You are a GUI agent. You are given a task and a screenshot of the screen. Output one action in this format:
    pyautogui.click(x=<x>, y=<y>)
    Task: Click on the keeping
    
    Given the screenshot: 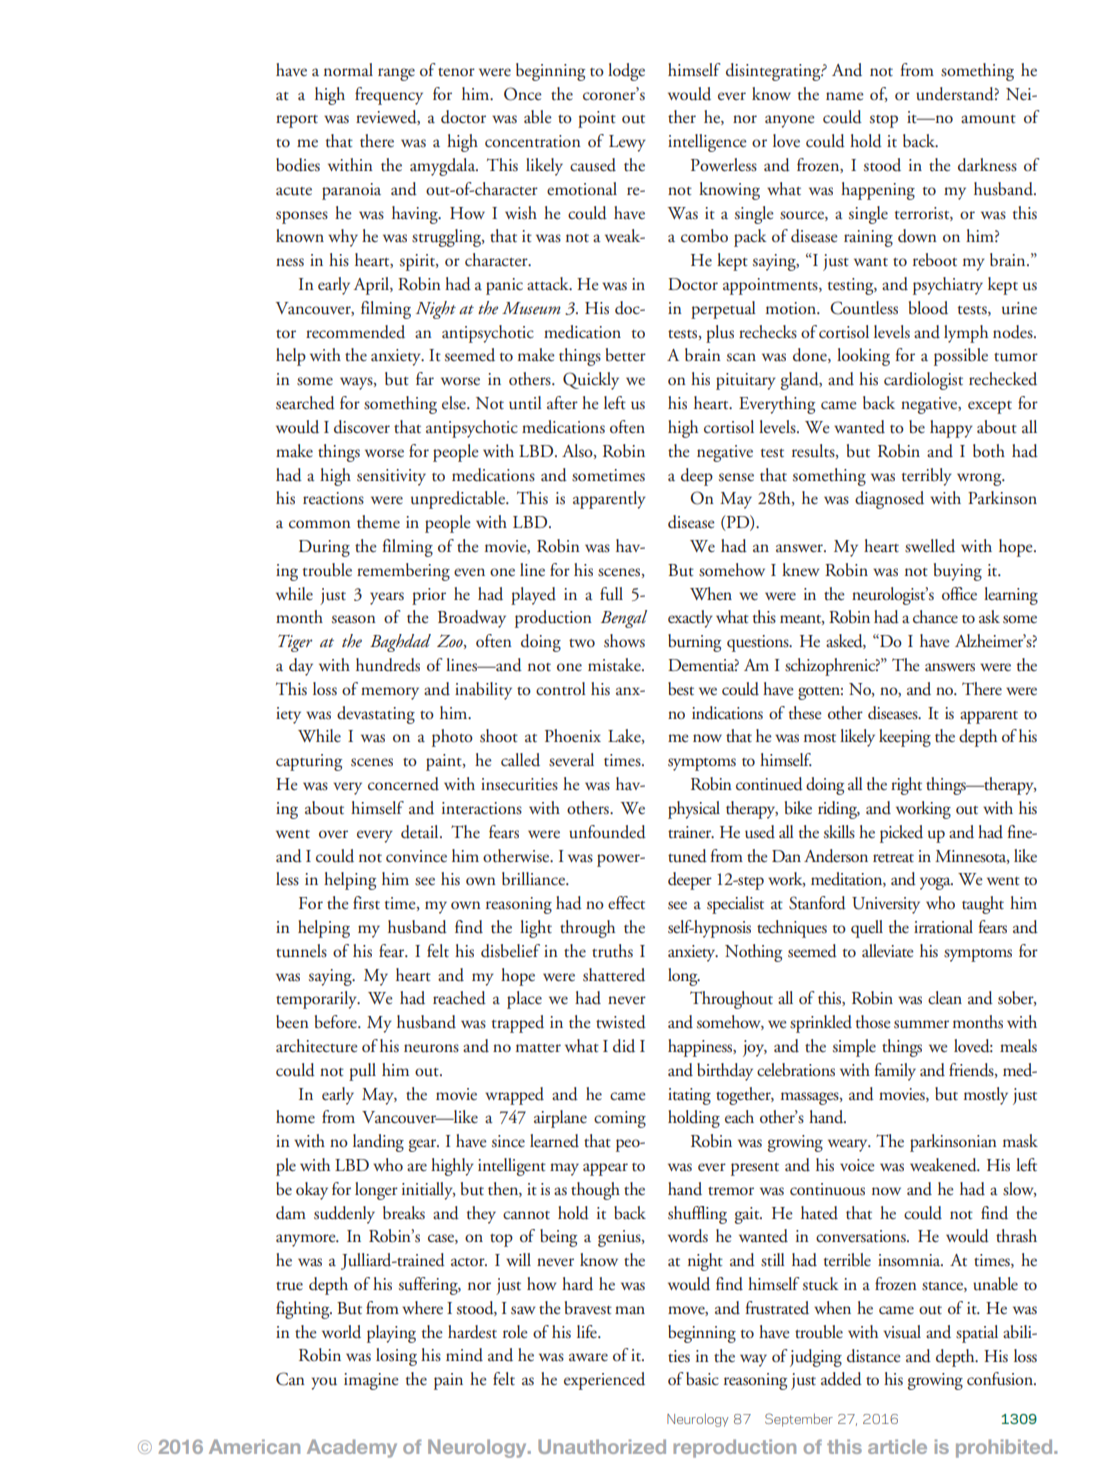 What is the action you would take?
    pyautogui.click(x=905, y=738)
